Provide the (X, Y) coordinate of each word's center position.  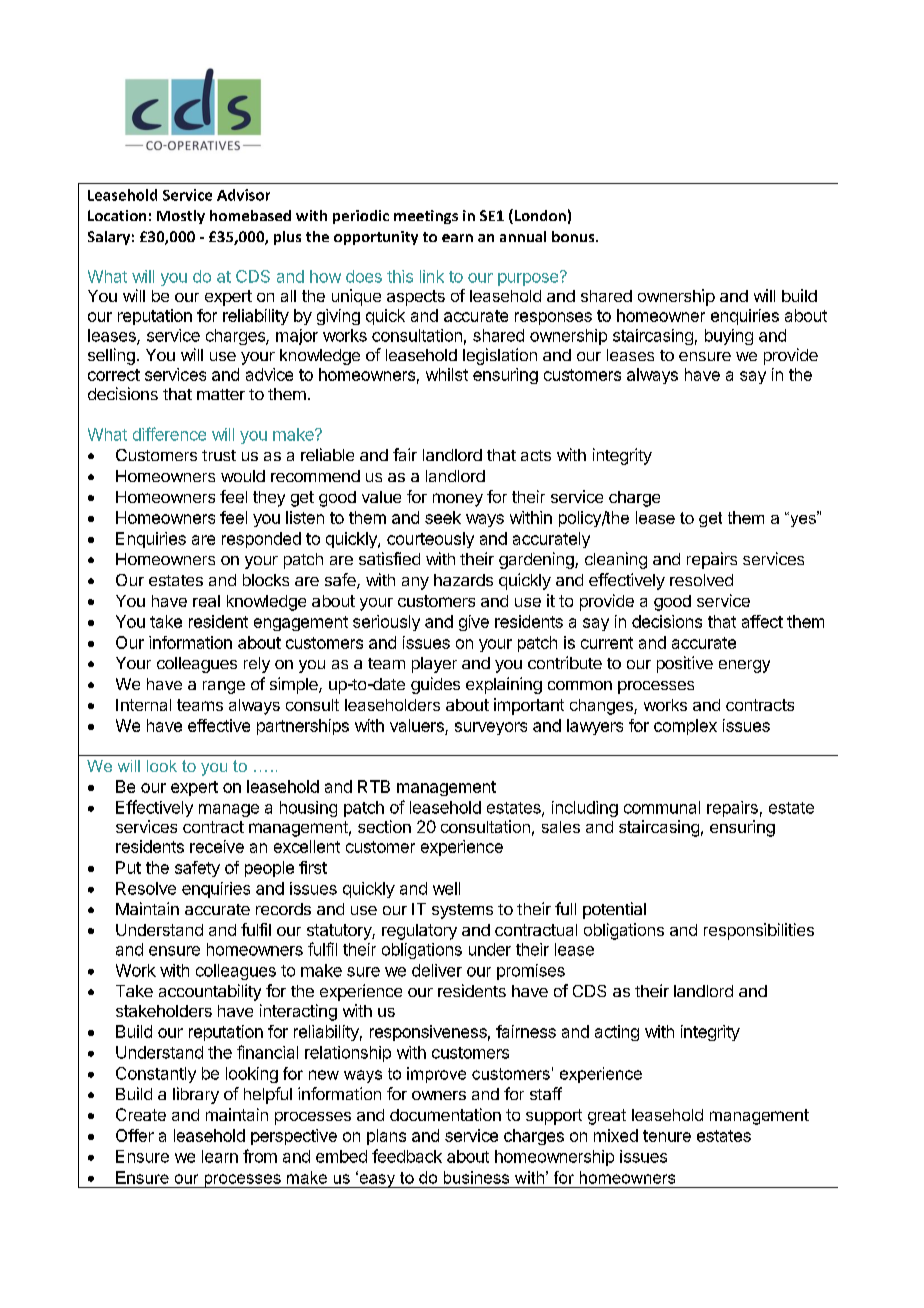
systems (462, 911)
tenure (667, 1136)
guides (435, 685)
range (224, 687)
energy (744, 666)
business (476, 1177)
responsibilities (759, 931)
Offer (135, 1135)
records (283, 909)
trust (219, 455)
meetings (426, 217)
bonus (574, 236)
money (458, 500)
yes (803, 519)
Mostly (181, 217)
